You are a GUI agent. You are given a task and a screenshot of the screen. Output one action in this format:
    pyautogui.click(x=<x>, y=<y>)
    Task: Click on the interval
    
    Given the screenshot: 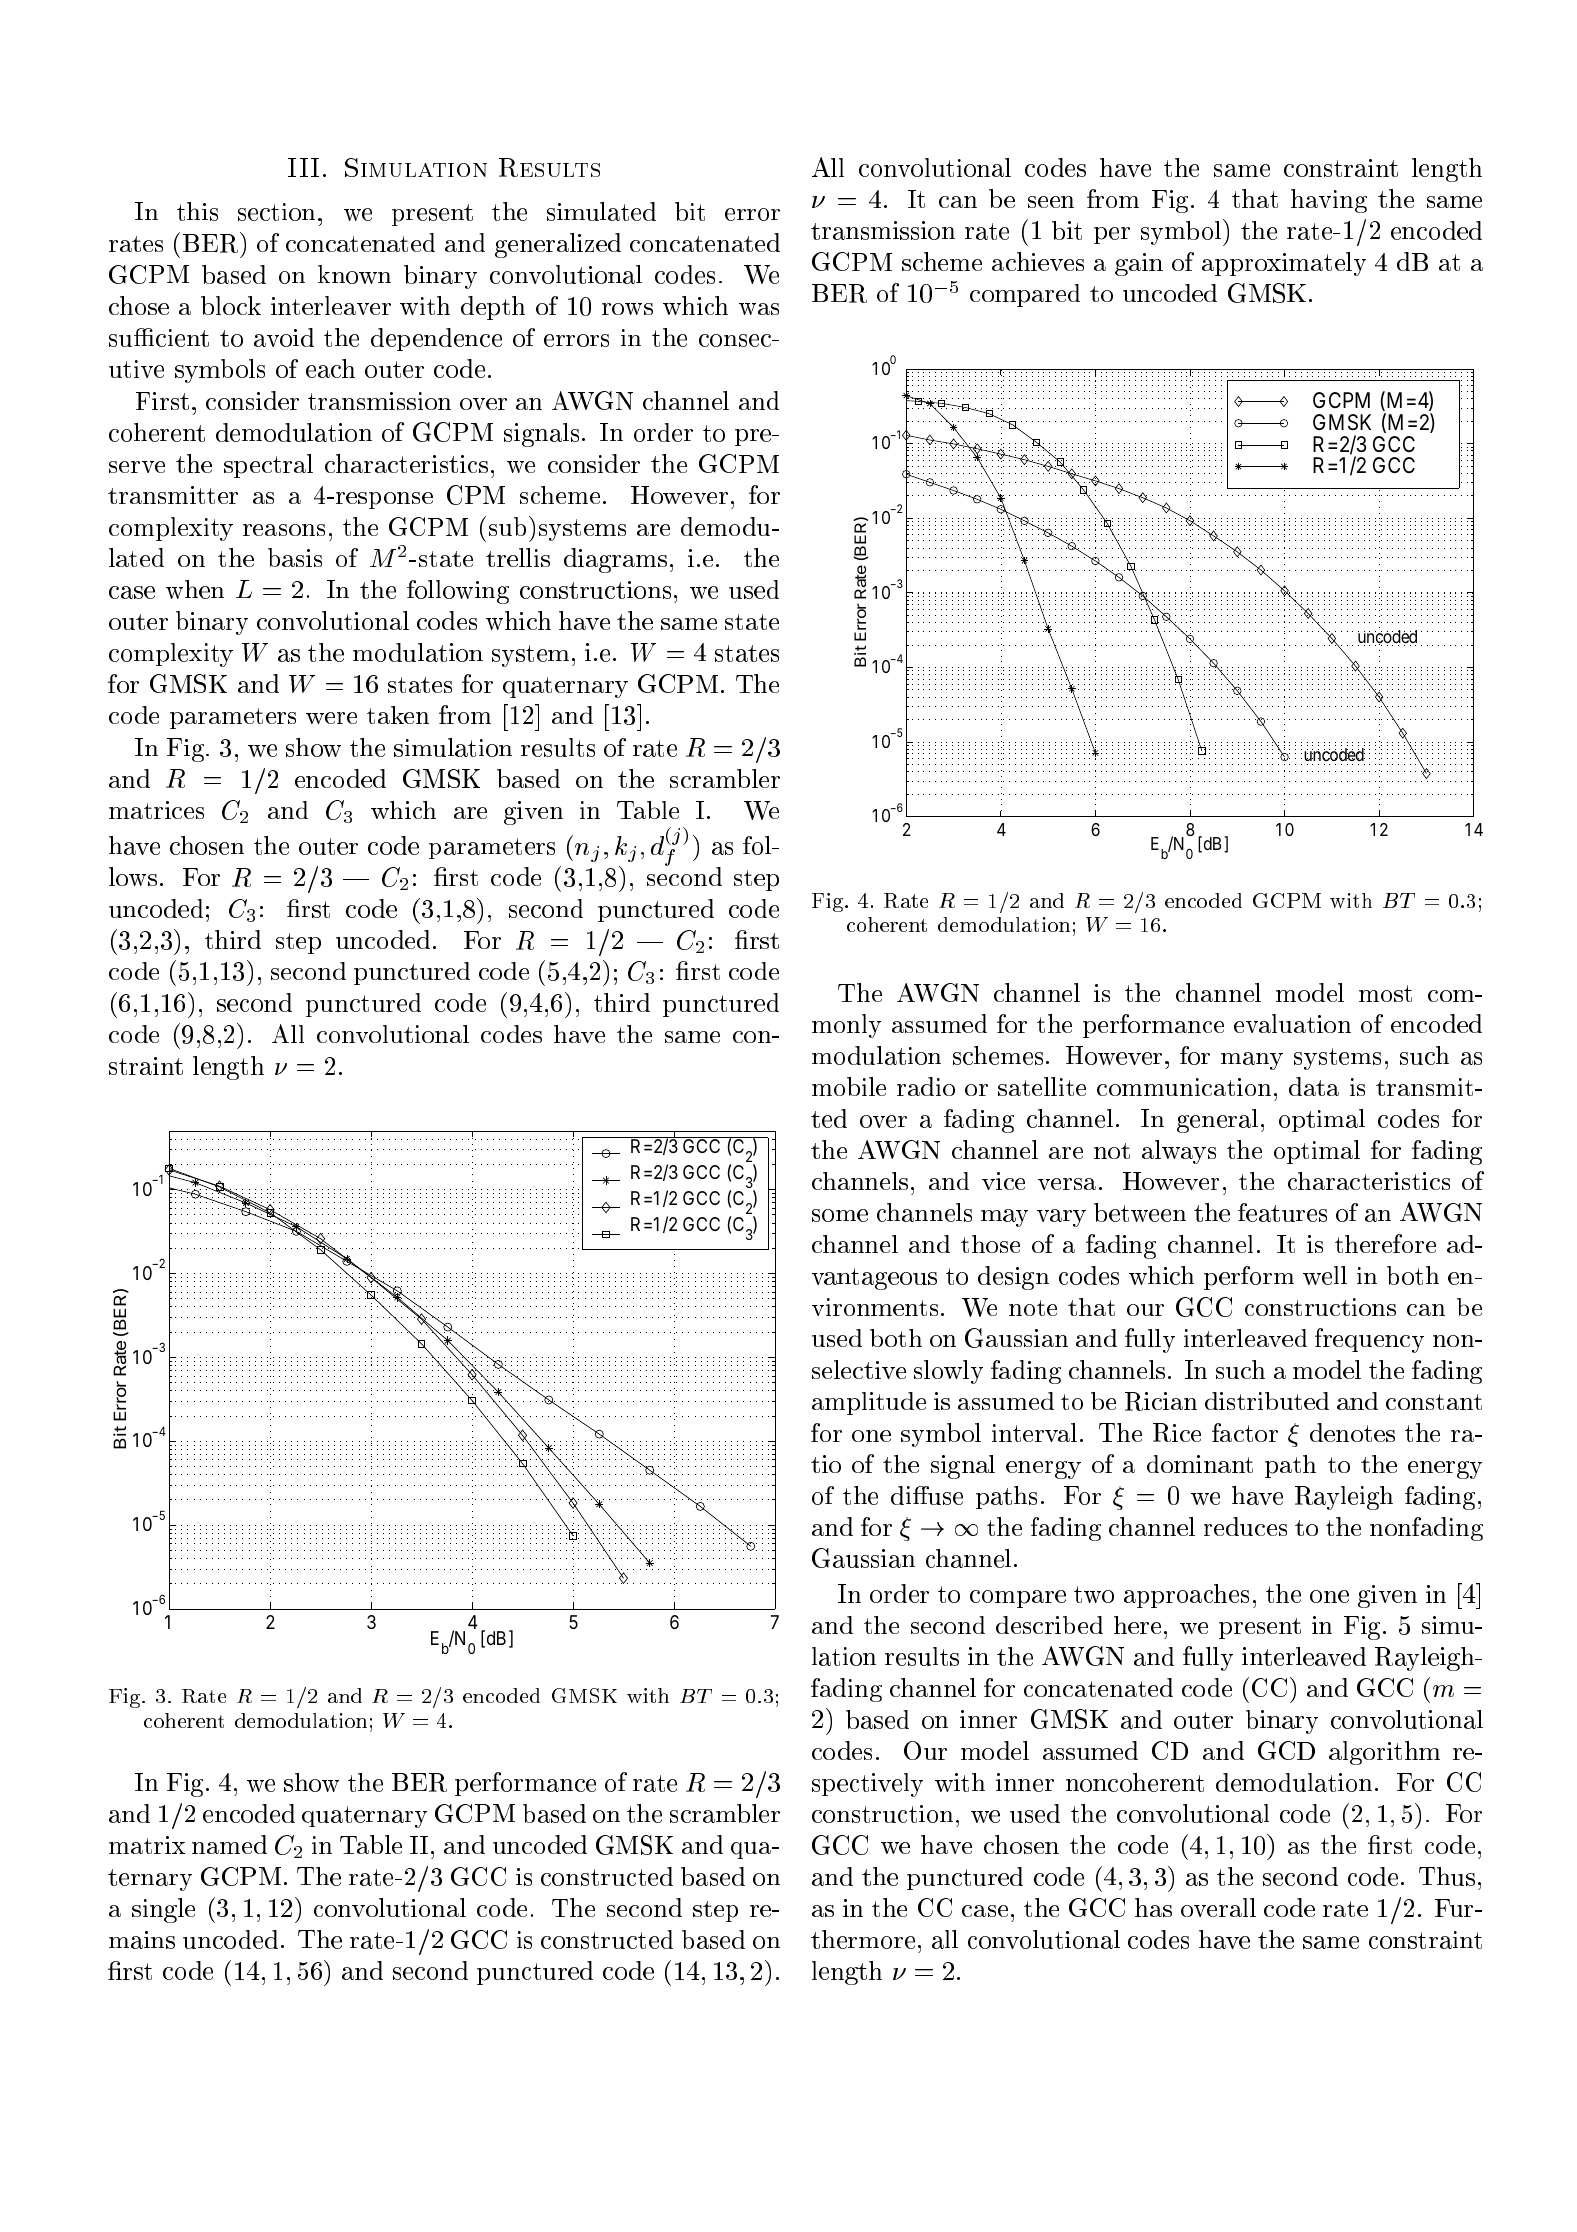 What is the action you would take?
    pyautogui.click(x=1034, y=1432)
